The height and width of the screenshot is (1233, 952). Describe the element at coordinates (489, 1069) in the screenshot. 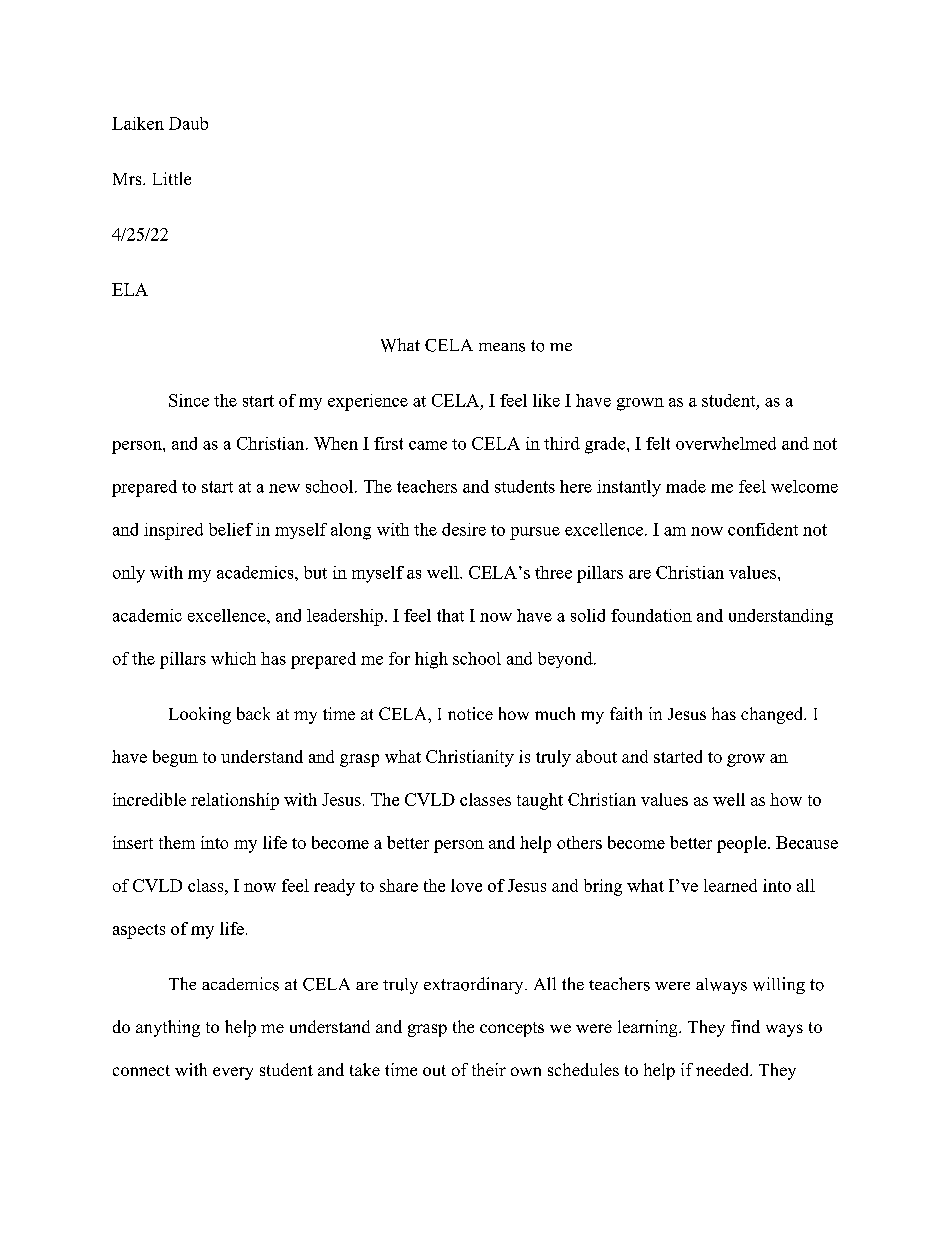

I see `their` at that location.
